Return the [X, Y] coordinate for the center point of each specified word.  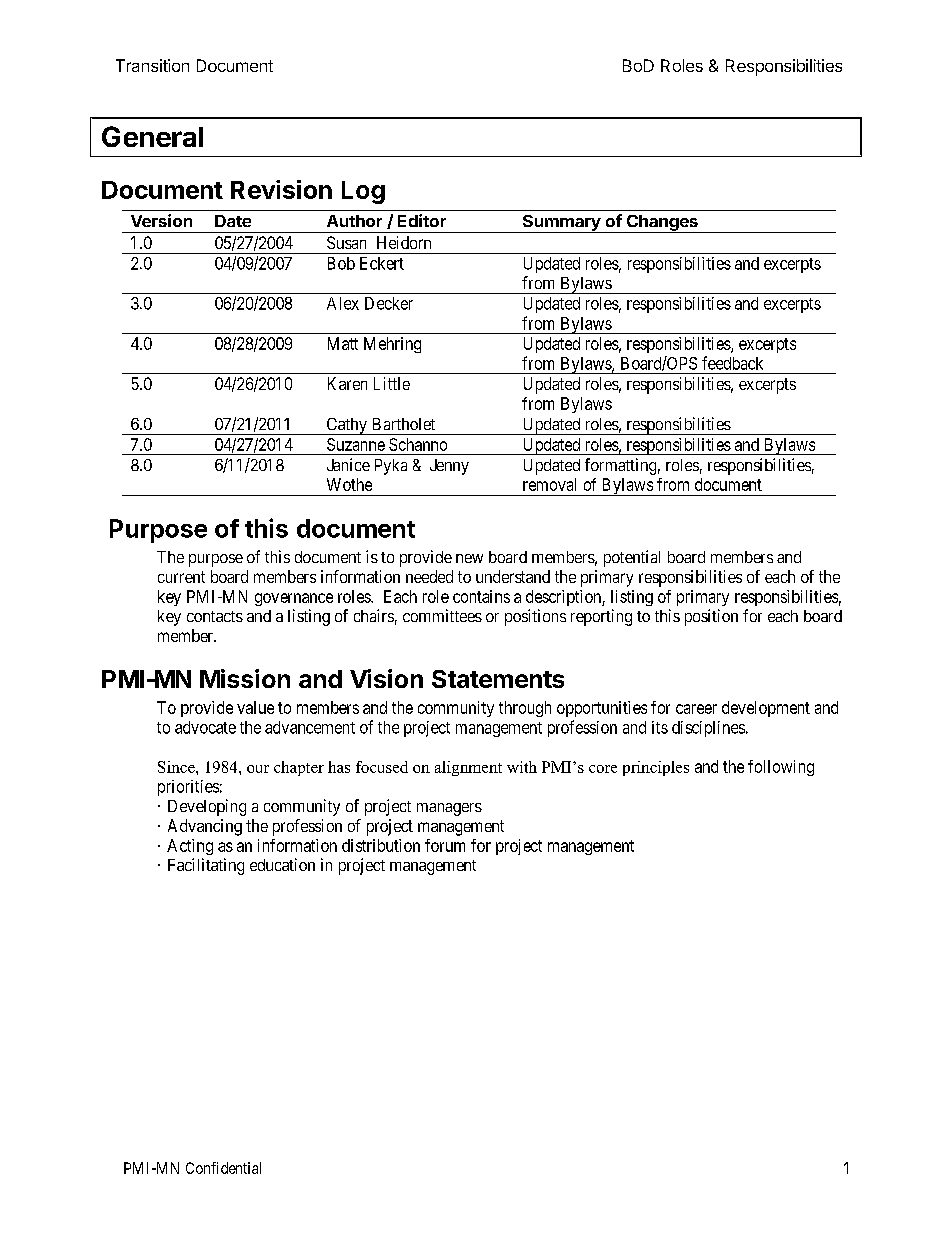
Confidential [223, 1168]
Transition [152, 65]
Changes [662, 224]
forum [445, 845]
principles [656, 768]
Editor [422, 220]
